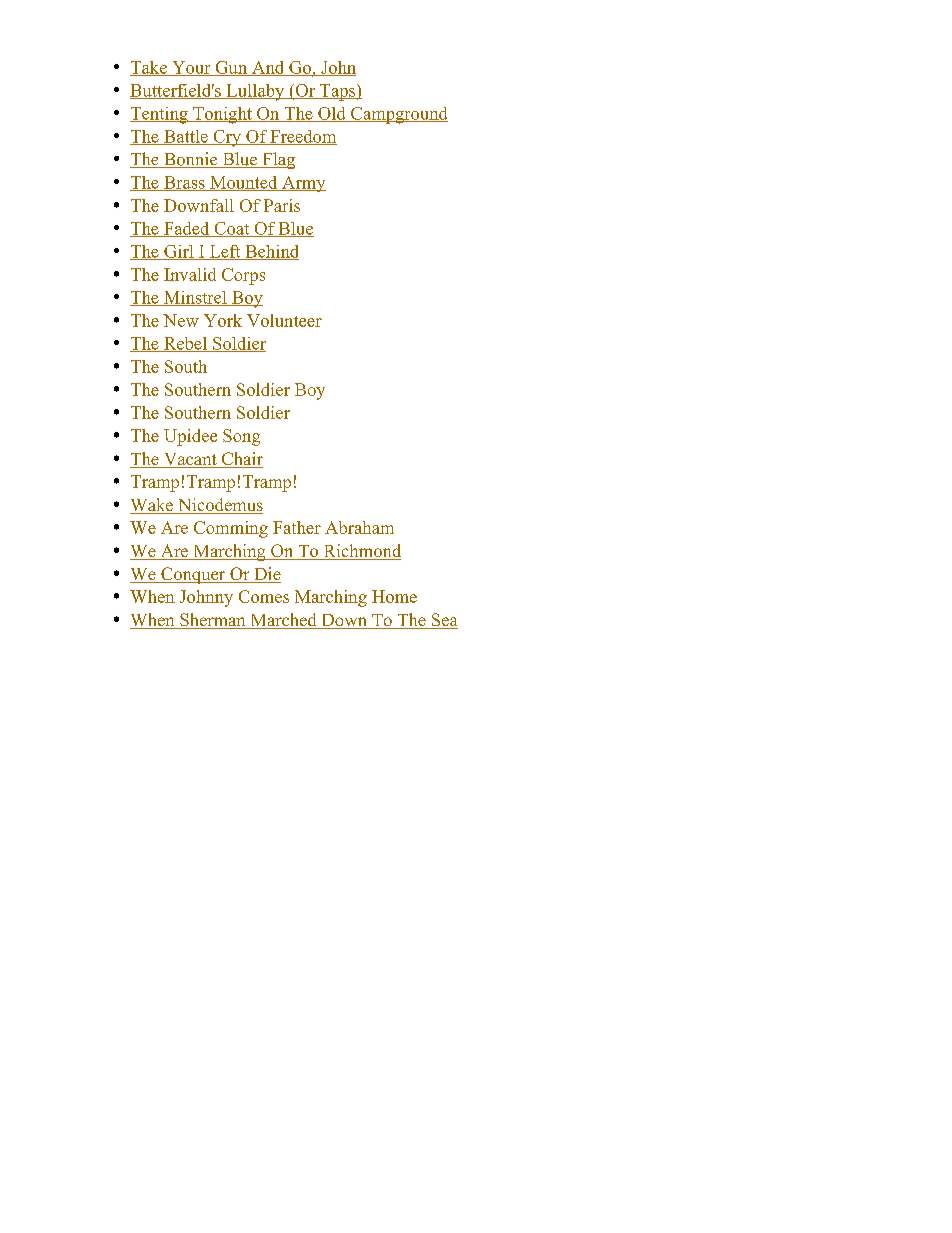 The image size is (952, 1233). I want to click on Rebel, so click(185, 344).
